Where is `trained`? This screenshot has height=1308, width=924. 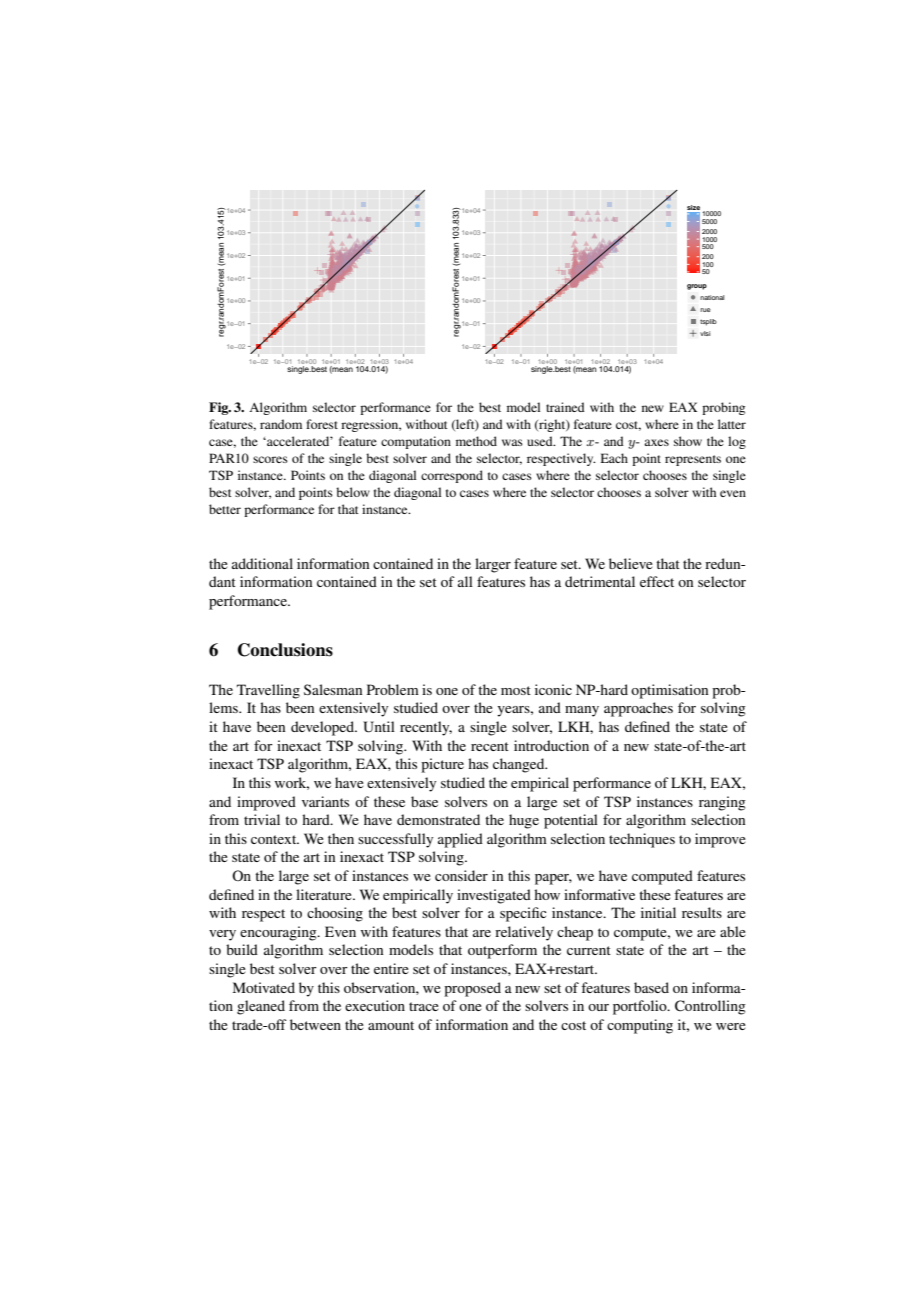
trained is located at coordinates (565, 407).
